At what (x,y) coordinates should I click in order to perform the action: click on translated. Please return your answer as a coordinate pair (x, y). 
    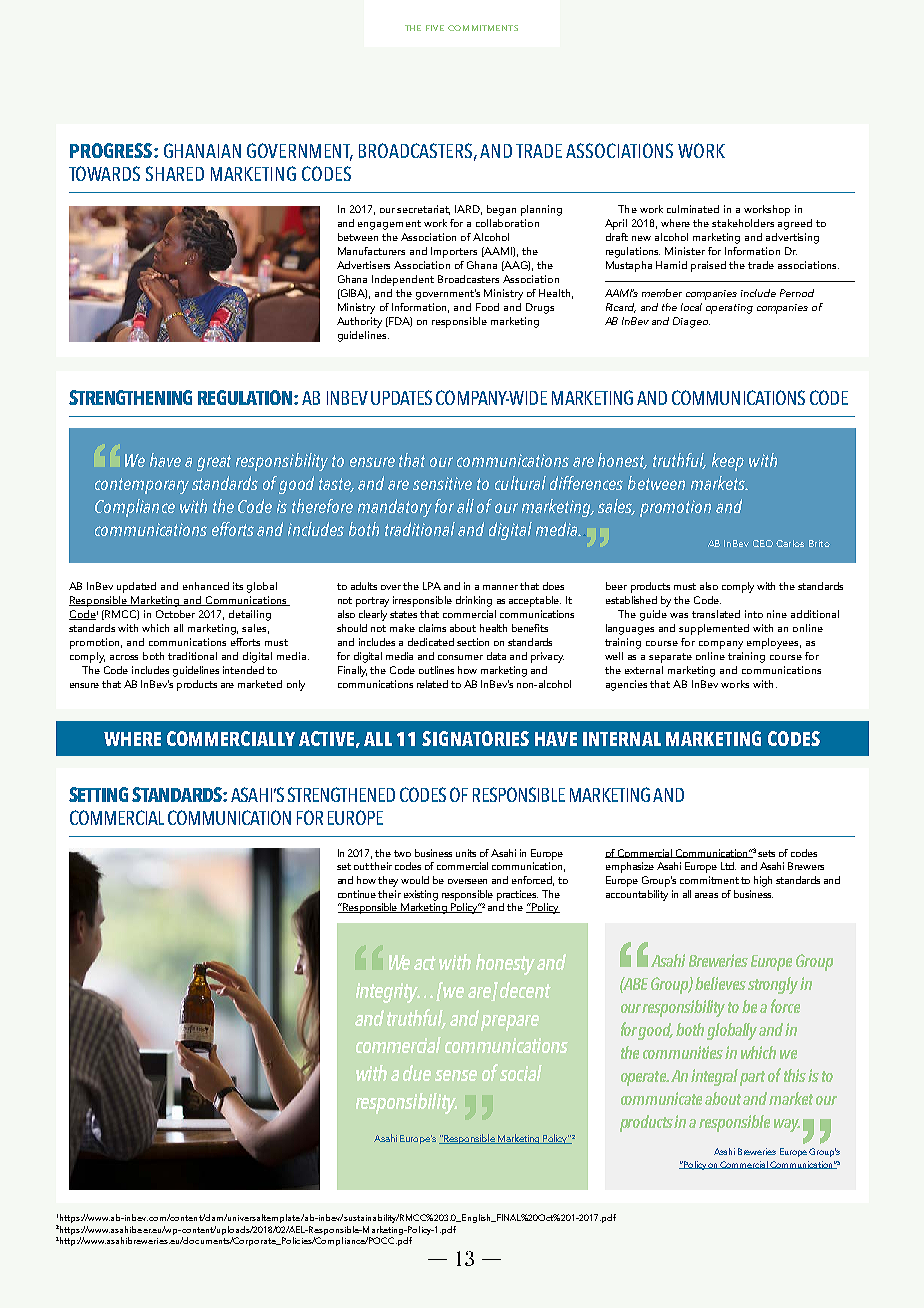
    Looking at the image, I should click on (716, 614).
